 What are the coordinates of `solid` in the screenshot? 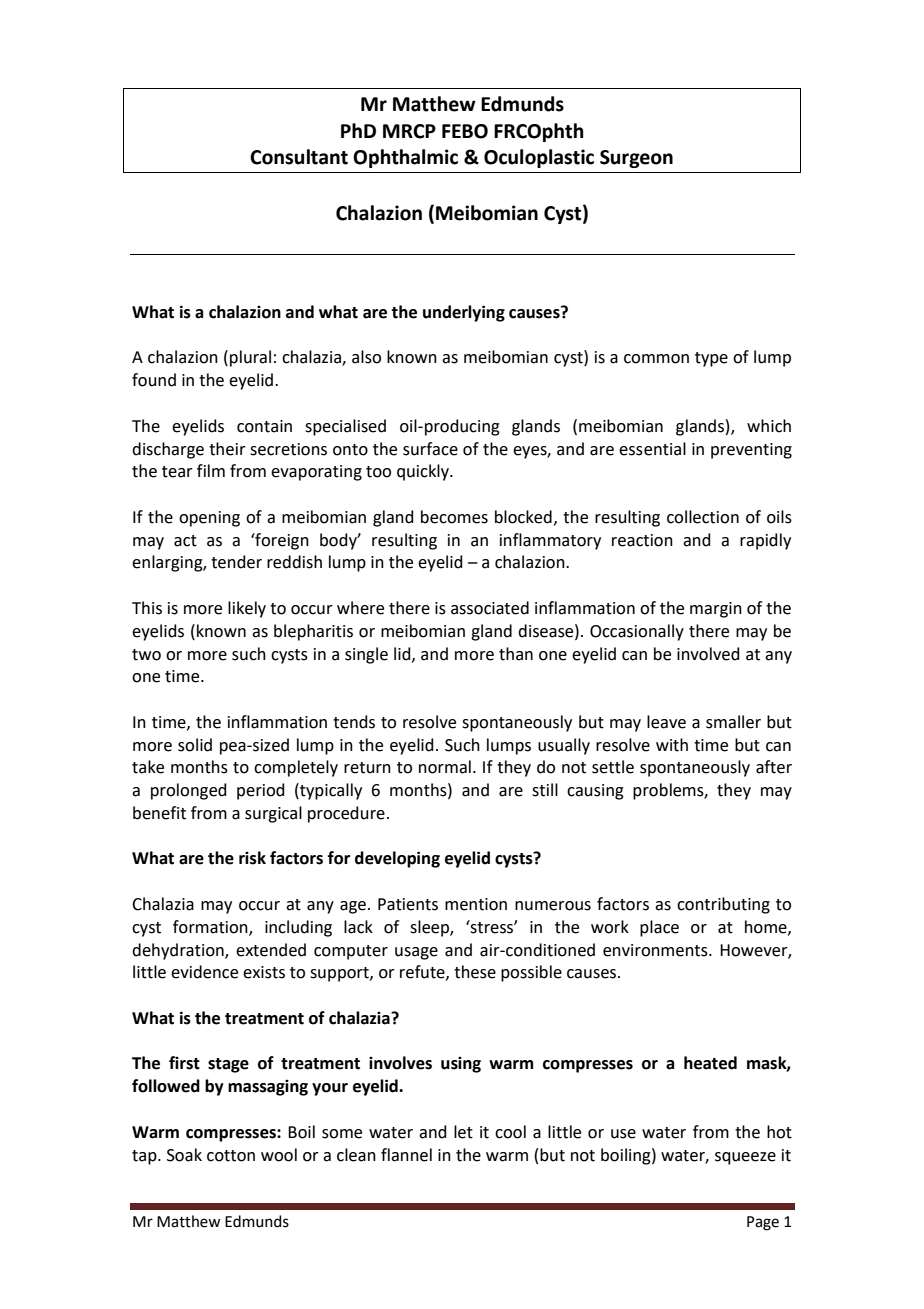 It's located at (195, 745).
